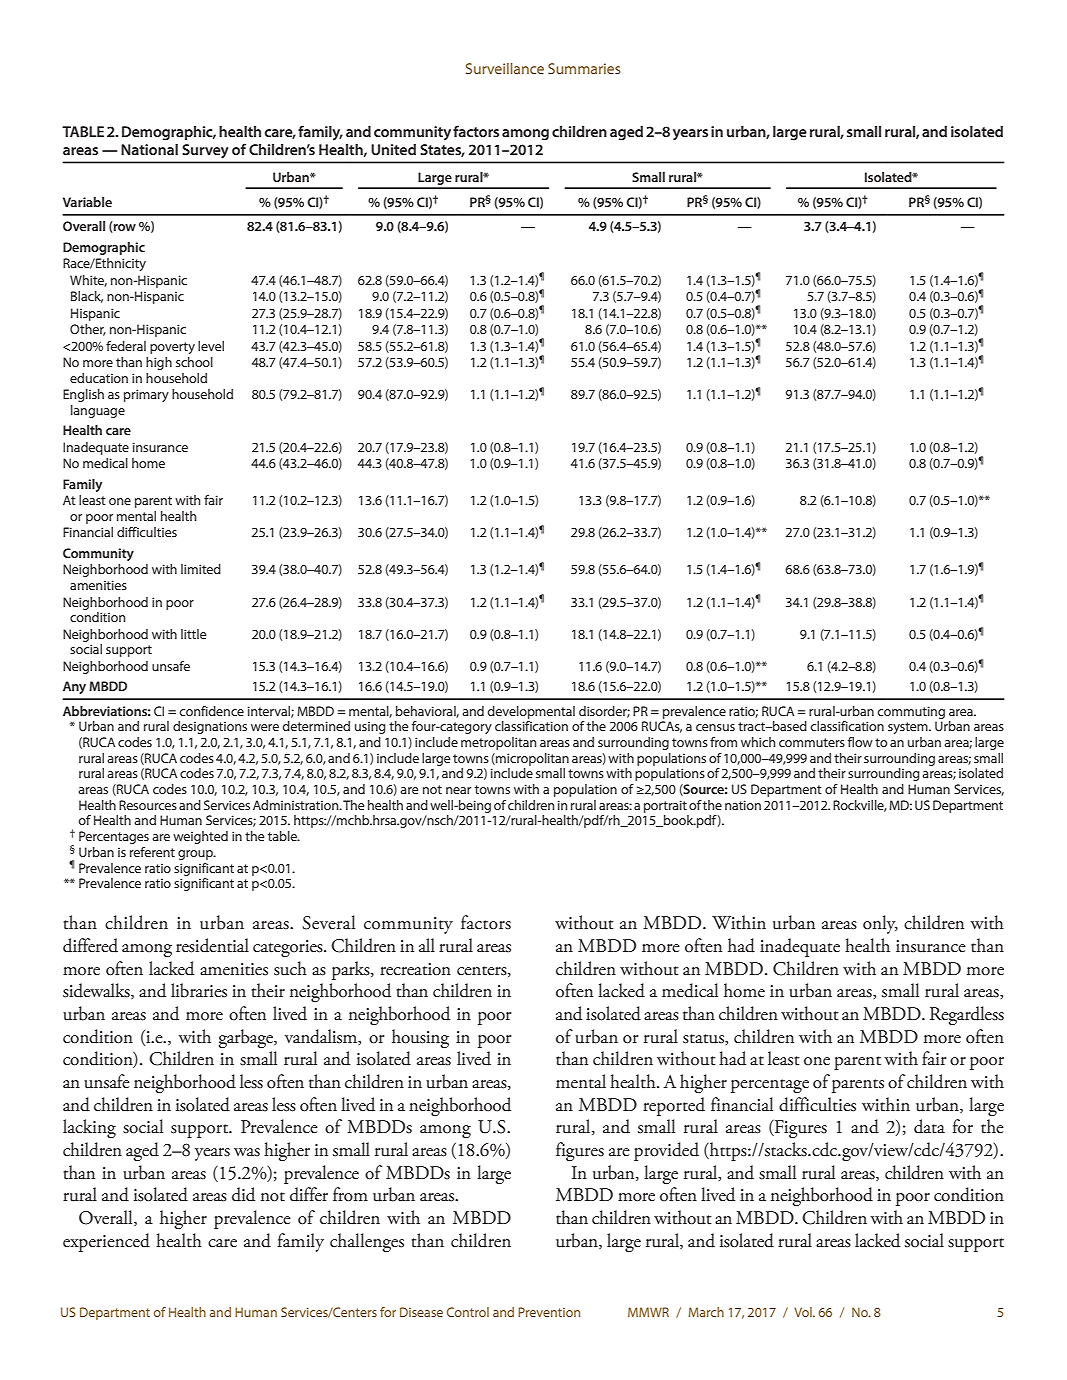  What do you see at coordinates (199, 990) in the screenshot?
I see `libraries` at bounding box center [199, 990].
